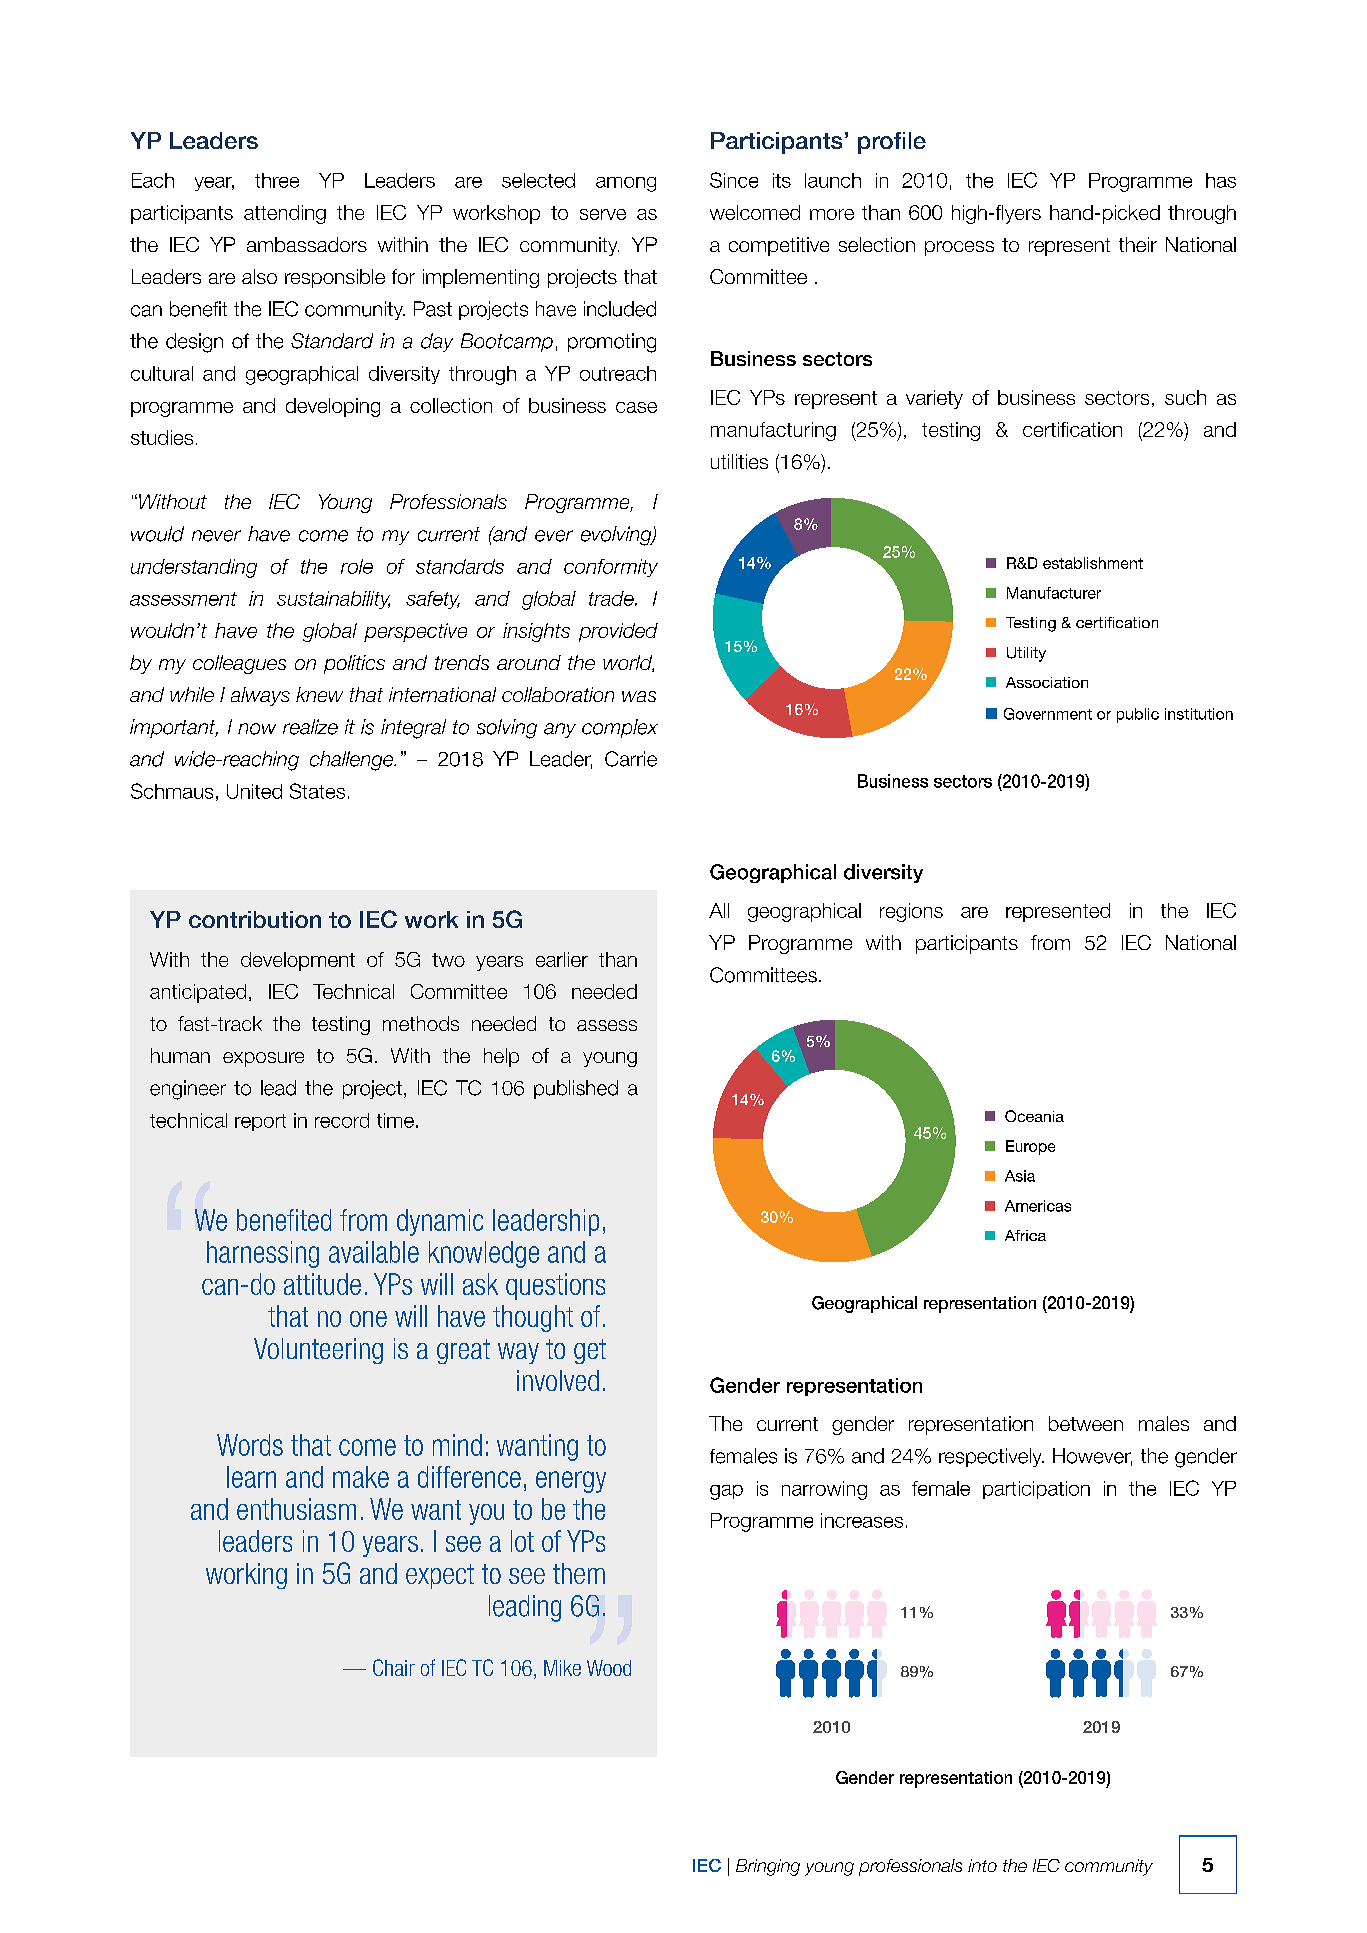 This screenshot has width=1367, height=1933. Describe the element at coordinates (734, 180) in the screenshot. I see `Since` at that location.
